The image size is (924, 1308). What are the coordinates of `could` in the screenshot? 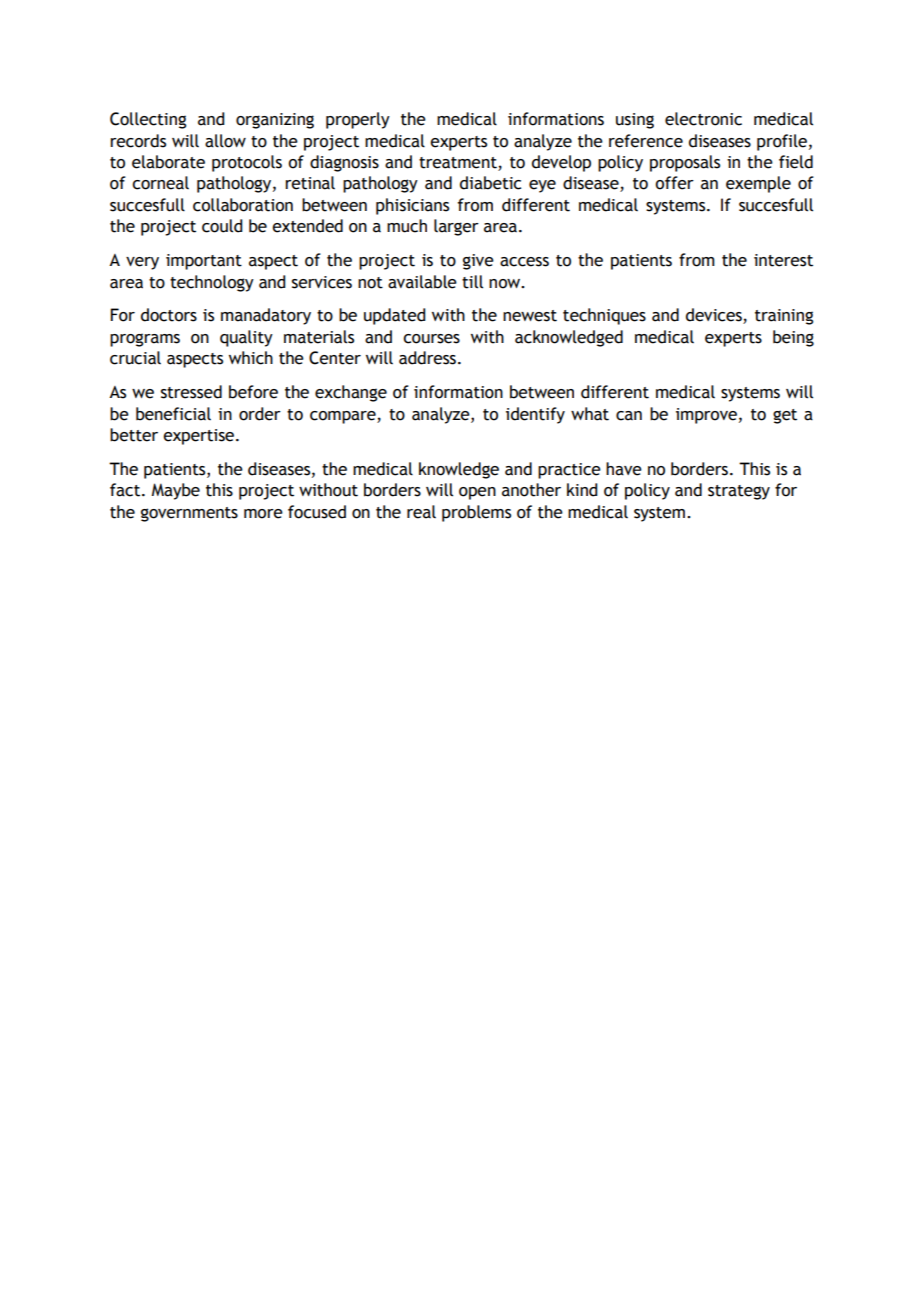 It's located at (222, 226).
